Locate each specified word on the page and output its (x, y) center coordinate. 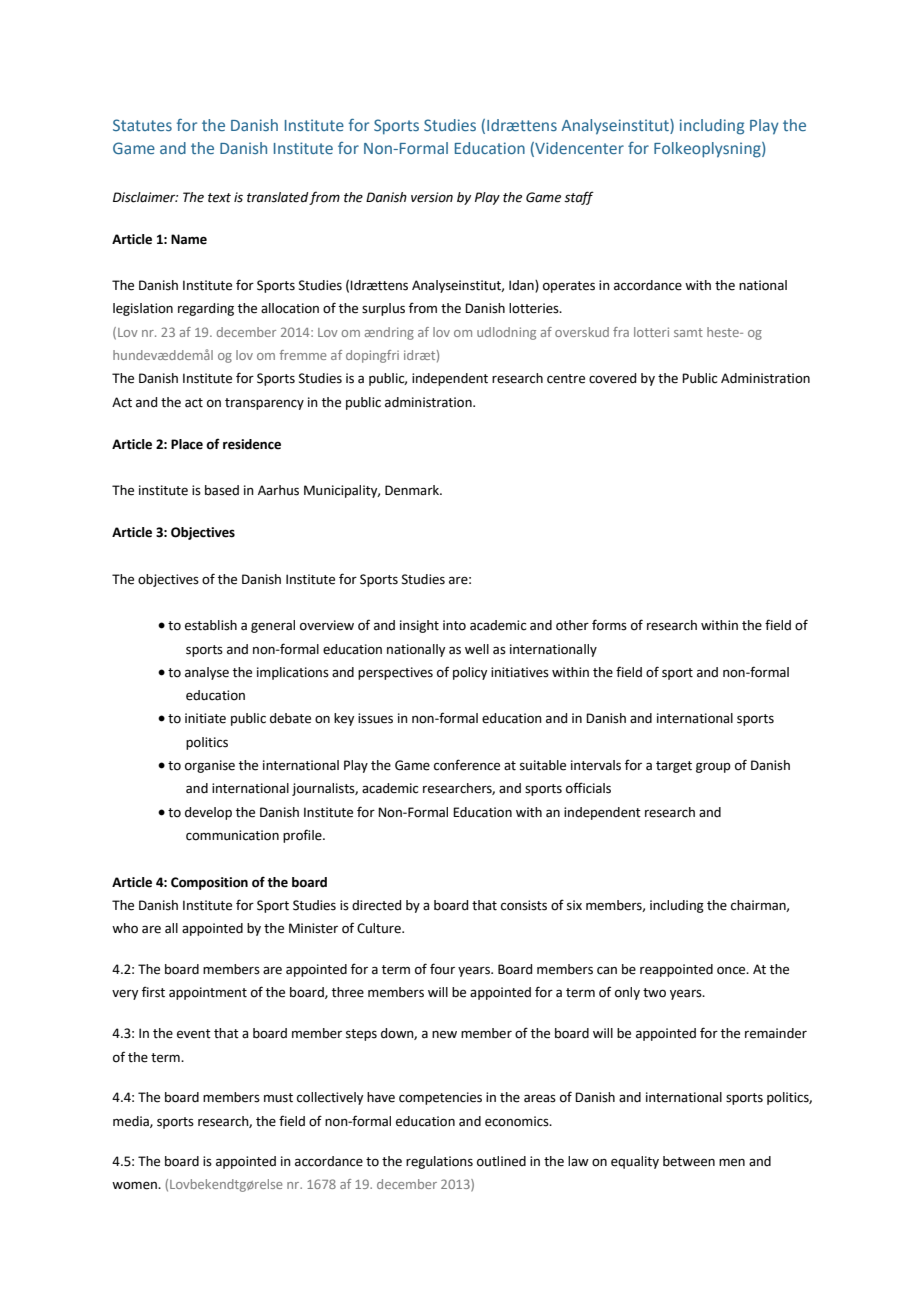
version (432, 197)
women (135, 1185)
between (689, 1161)
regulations (439, 1162)
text (219, 198)
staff (579, 198)
